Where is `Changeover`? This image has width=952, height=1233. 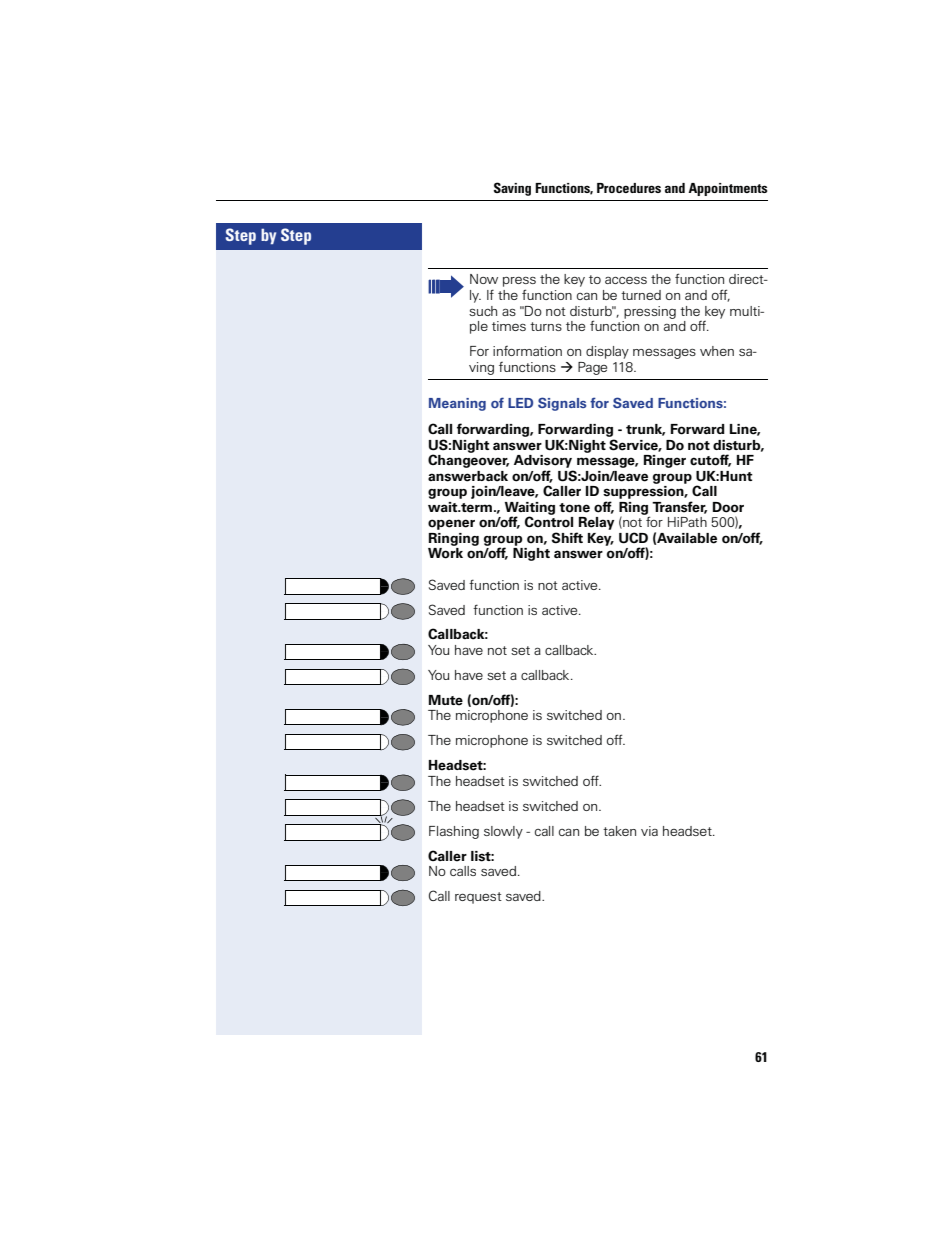
Changeover is located at coordinates (468, 460).
